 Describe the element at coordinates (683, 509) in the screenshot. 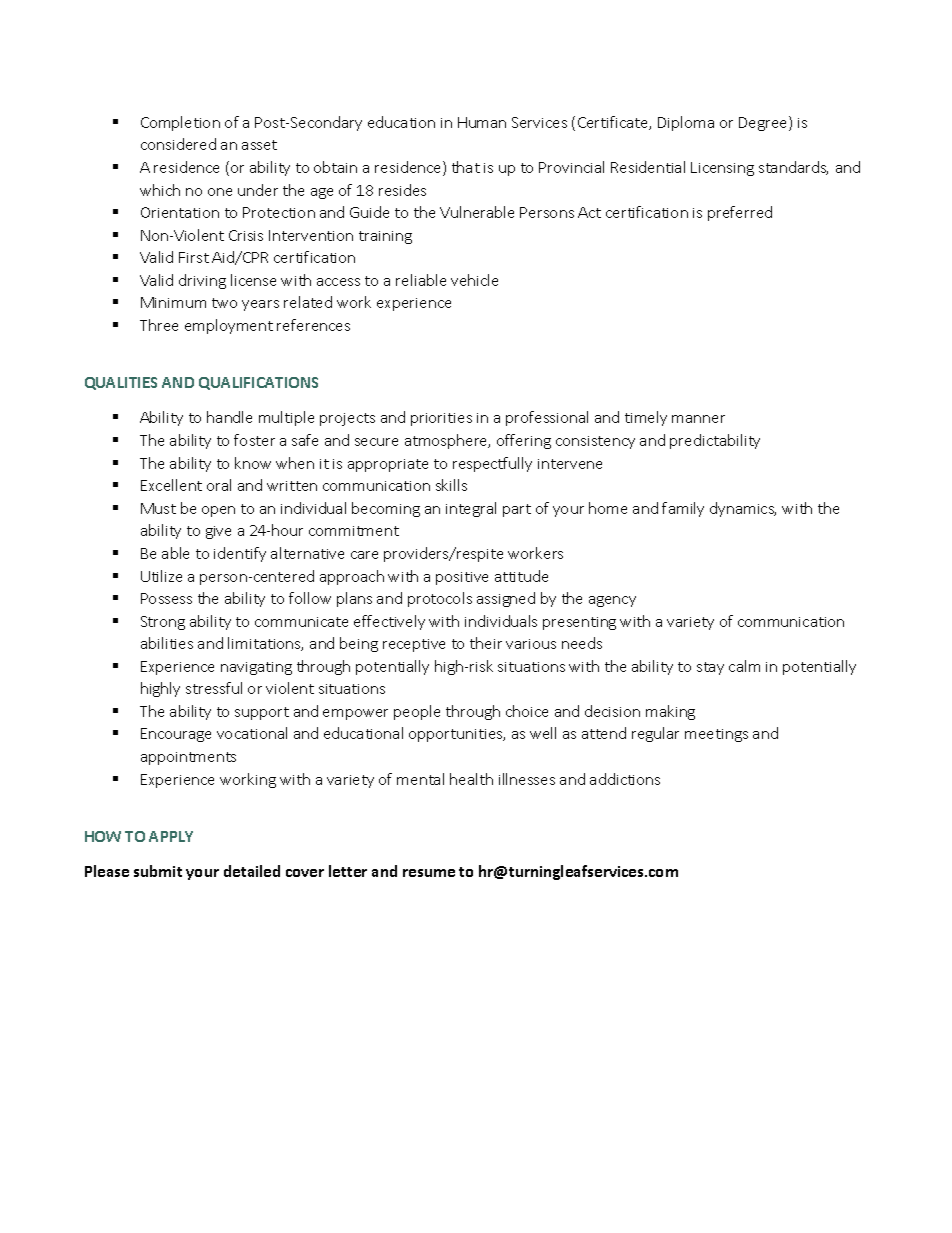

I see `family` at that location.
